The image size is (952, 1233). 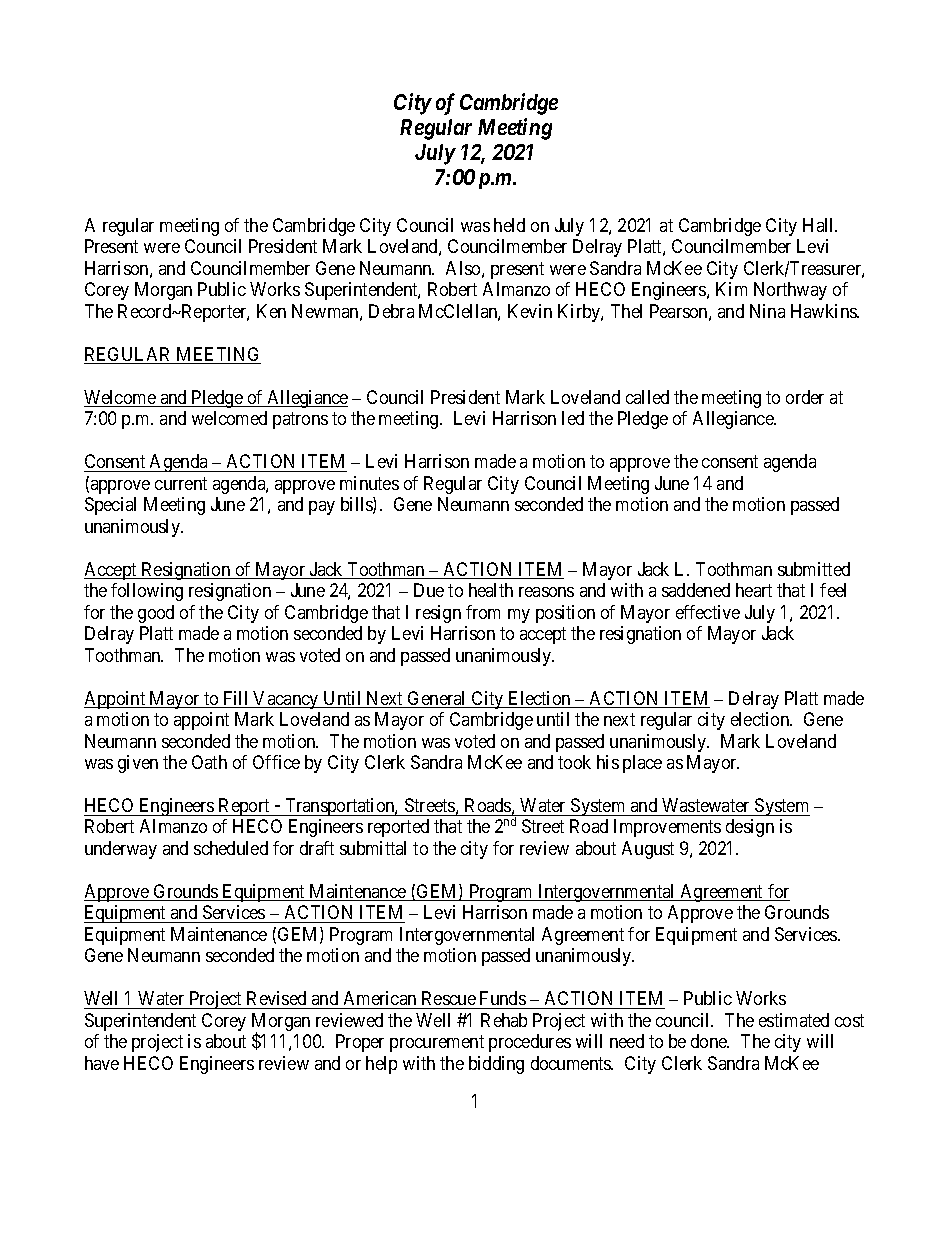 What do you see at coordinates (509, 225) in the screenshot?
I see `held` at bounding box center [509, 225].
